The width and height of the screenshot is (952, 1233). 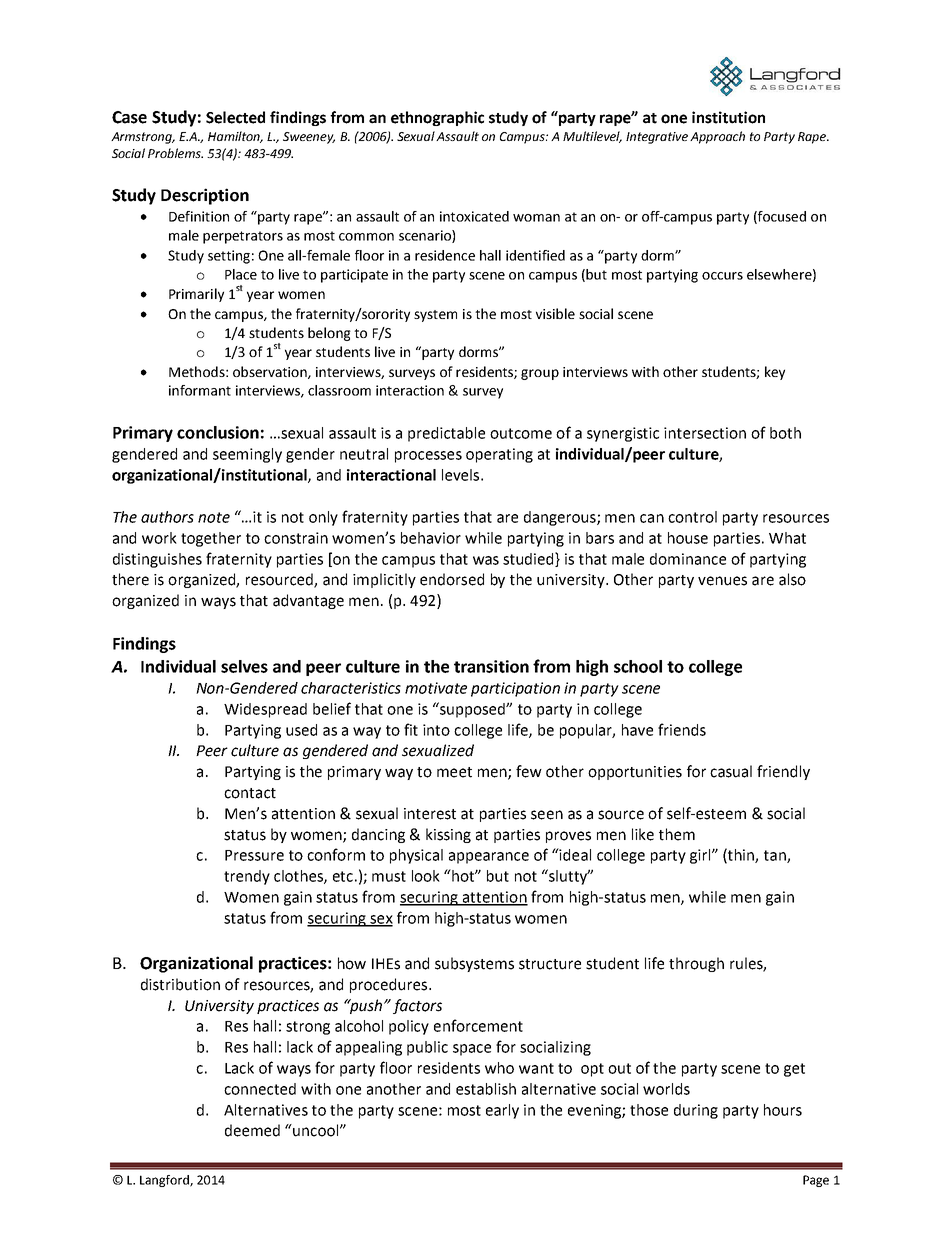 What do you see at coordinates (491, 666) in the screenshot?
I see `transition` at bounding box center [491, 666].
